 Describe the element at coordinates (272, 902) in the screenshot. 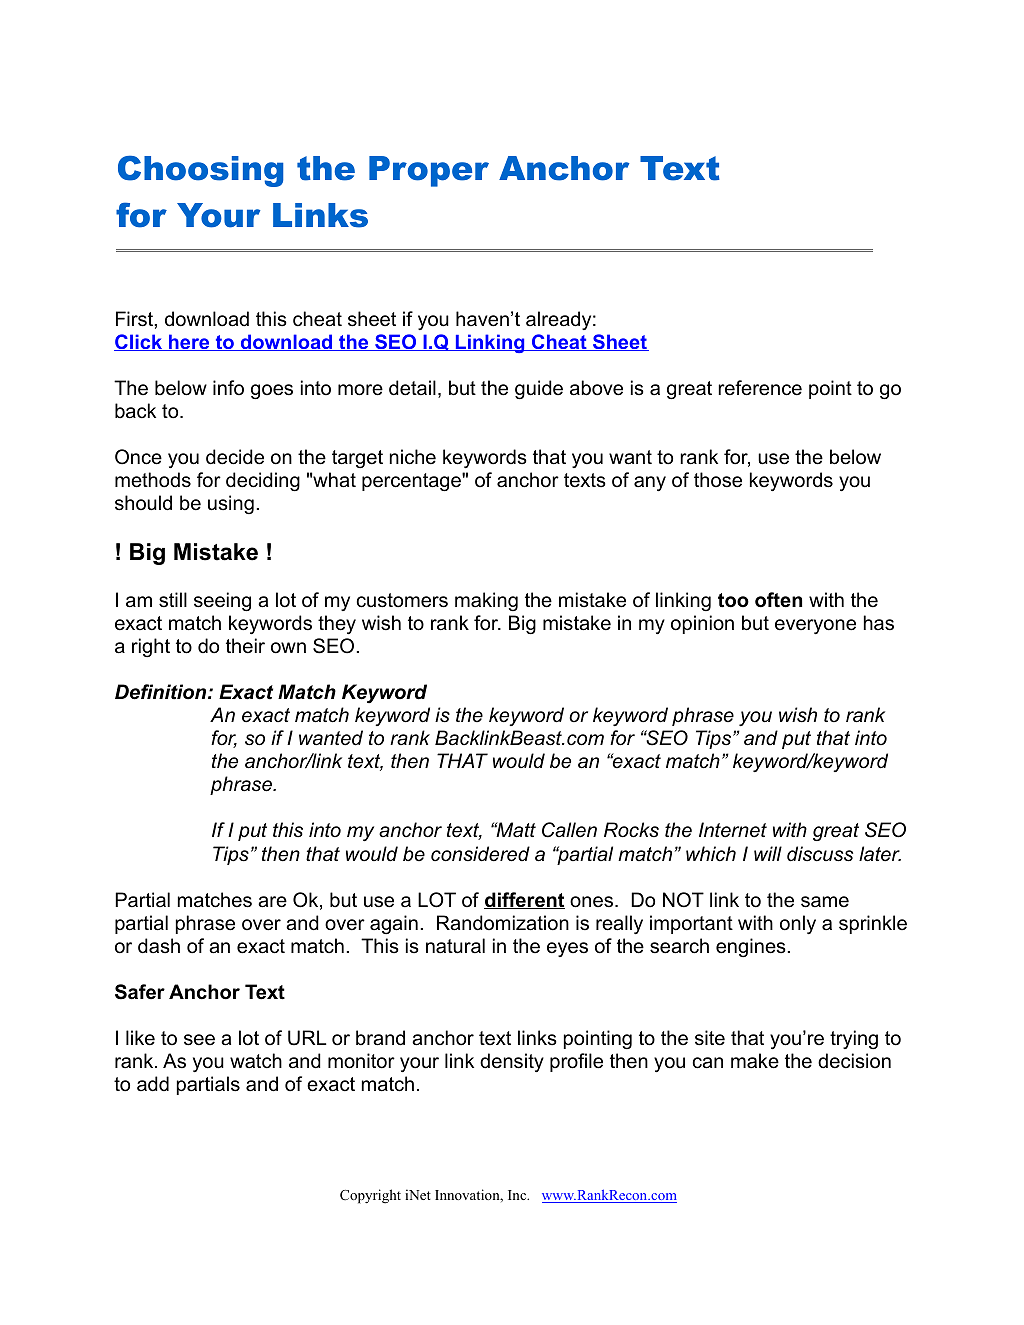

I see `are` at that location.
